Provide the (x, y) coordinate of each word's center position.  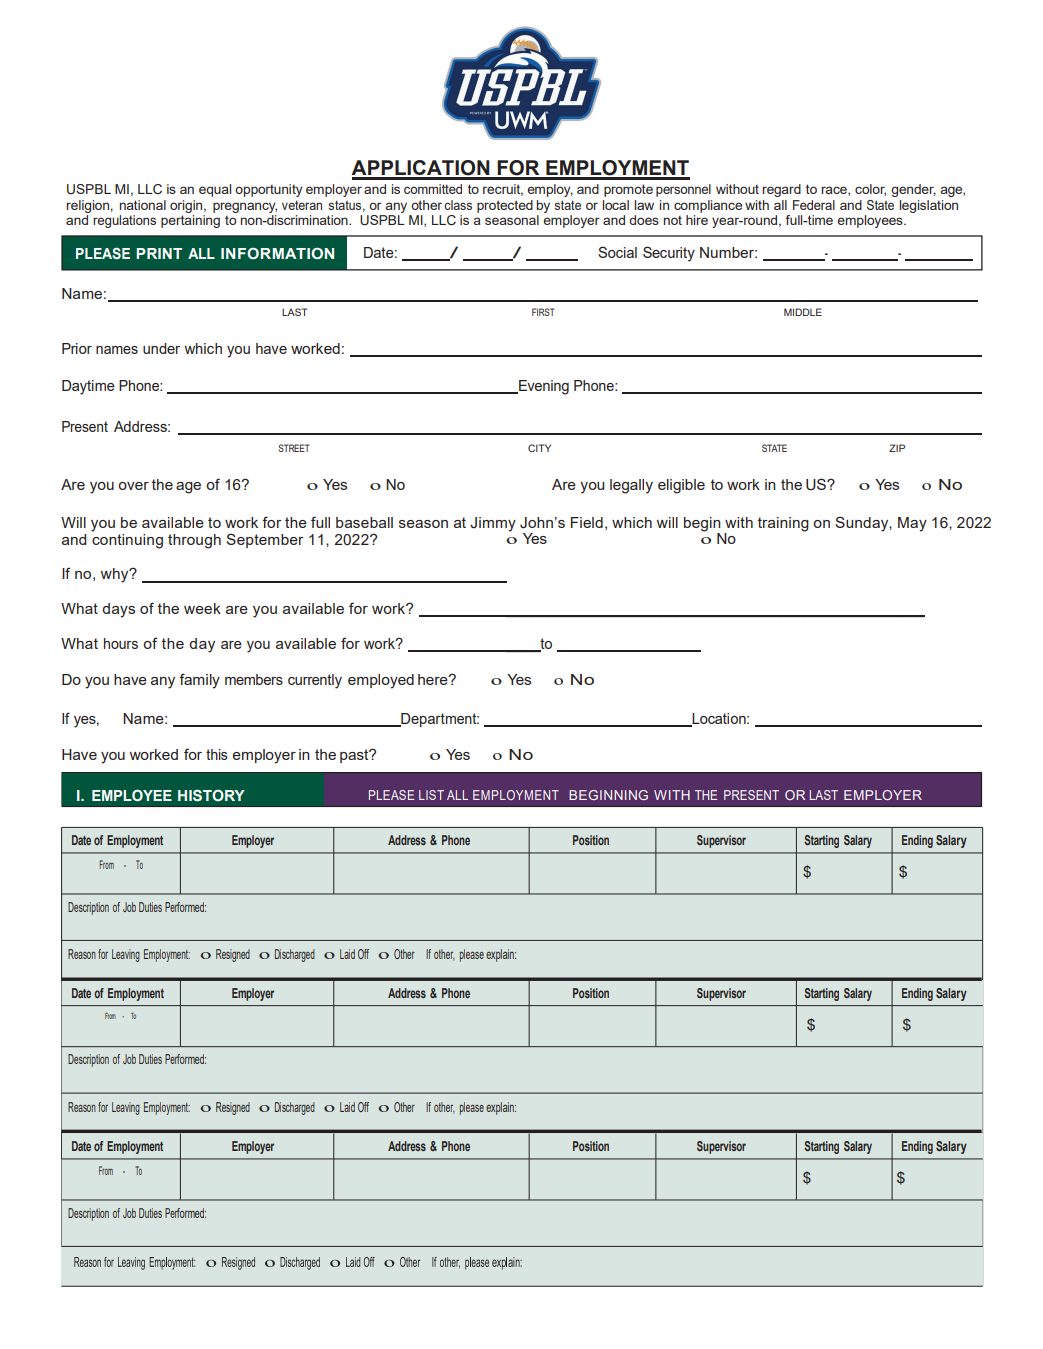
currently (315, 681)
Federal (814, 205)
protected (505, 206)
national (143, 205)
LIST (431, 795)
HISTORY (211, 795)
